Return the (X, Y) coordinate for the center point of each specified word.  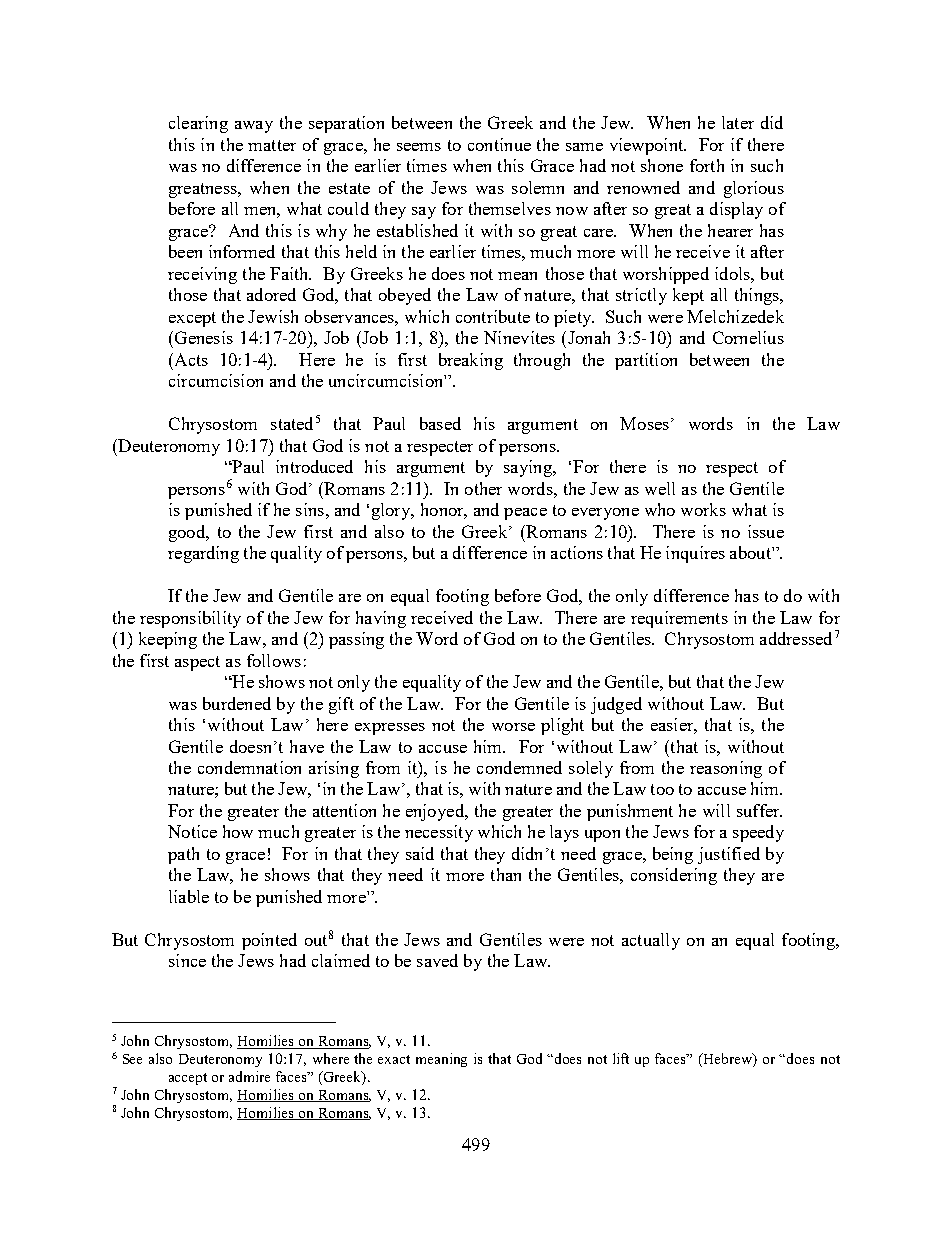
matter (272, 145)
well (660, 488)
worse (513, 727)
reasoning (726, 769)
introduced (314, 466)
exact (394, 1059)
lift (621, 1058)
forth (707, 165)
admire (249, 1076)
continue (499, 144)
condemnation (249, 767)
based (440, 423)
